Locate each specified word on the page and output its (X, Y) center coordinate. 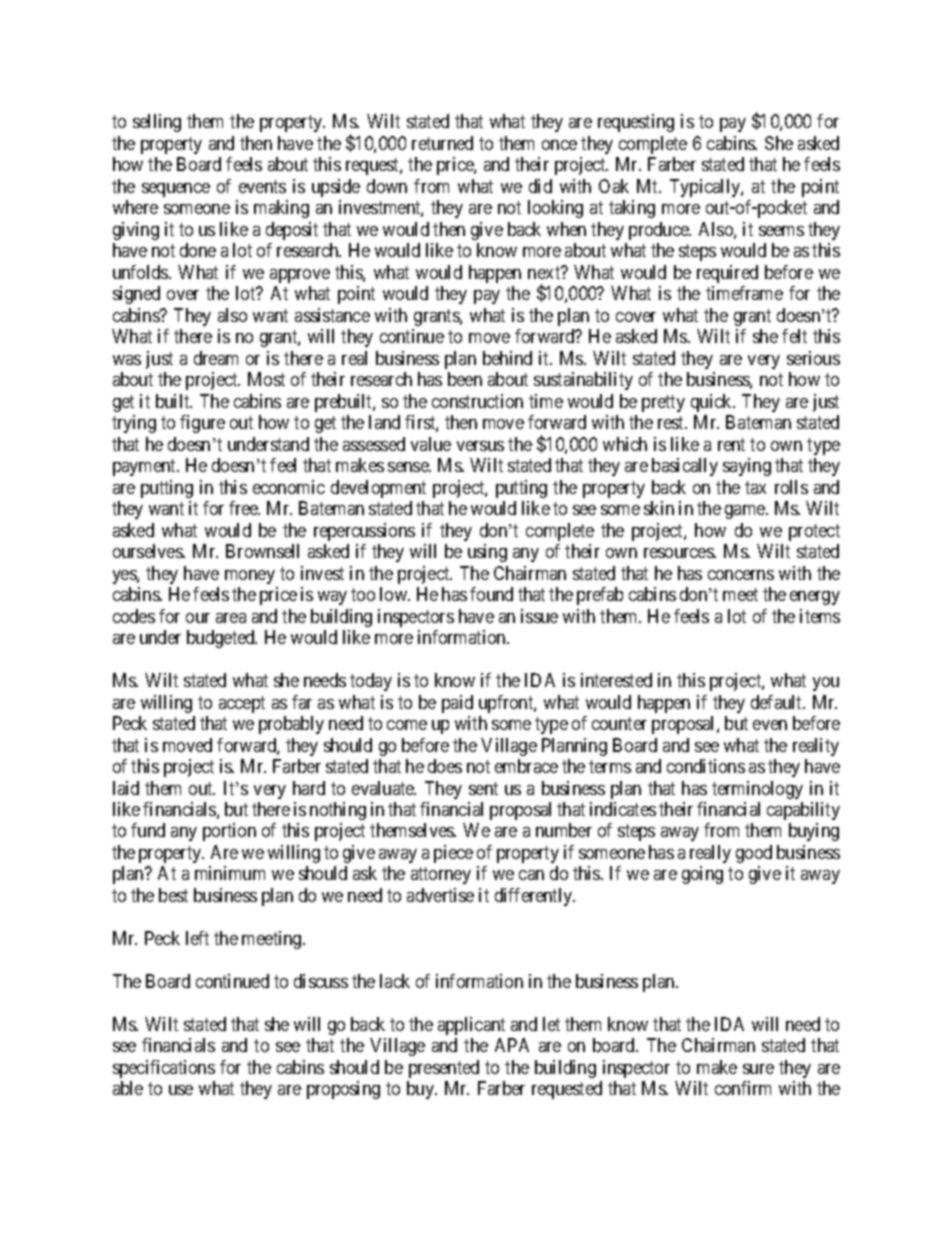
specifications (164, 1069)
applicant (471, 1026)
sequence (176, 190)
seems (781, 231)
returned (442, 143)
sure (758, 1069)
